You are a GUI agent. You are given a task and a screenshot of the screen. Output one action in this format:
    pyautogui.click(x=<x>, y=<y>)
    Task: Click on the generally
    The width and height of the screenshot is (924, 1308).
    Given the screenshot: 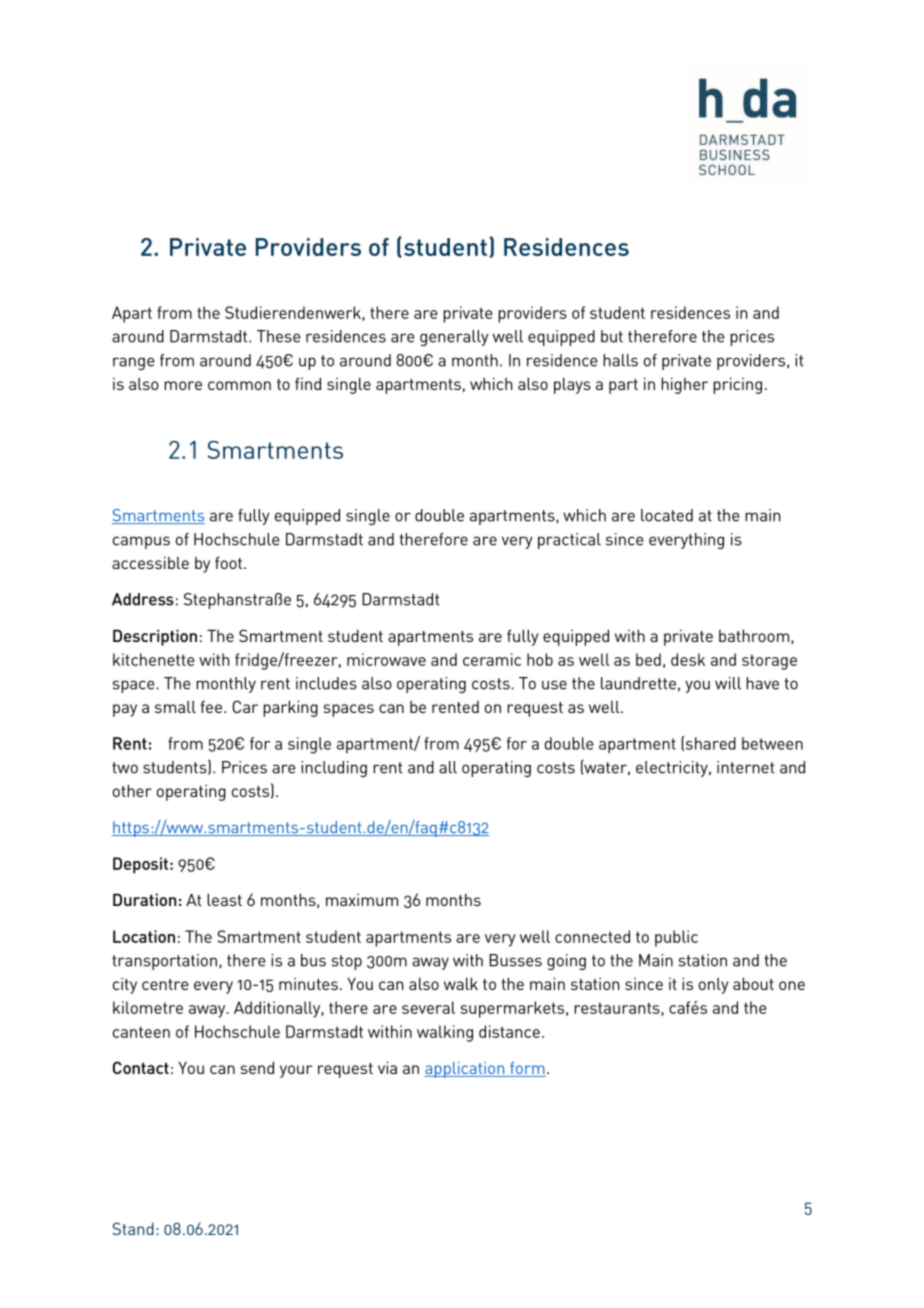 What is the action you would take?
    pyautogui.click(x=454, y=338)
